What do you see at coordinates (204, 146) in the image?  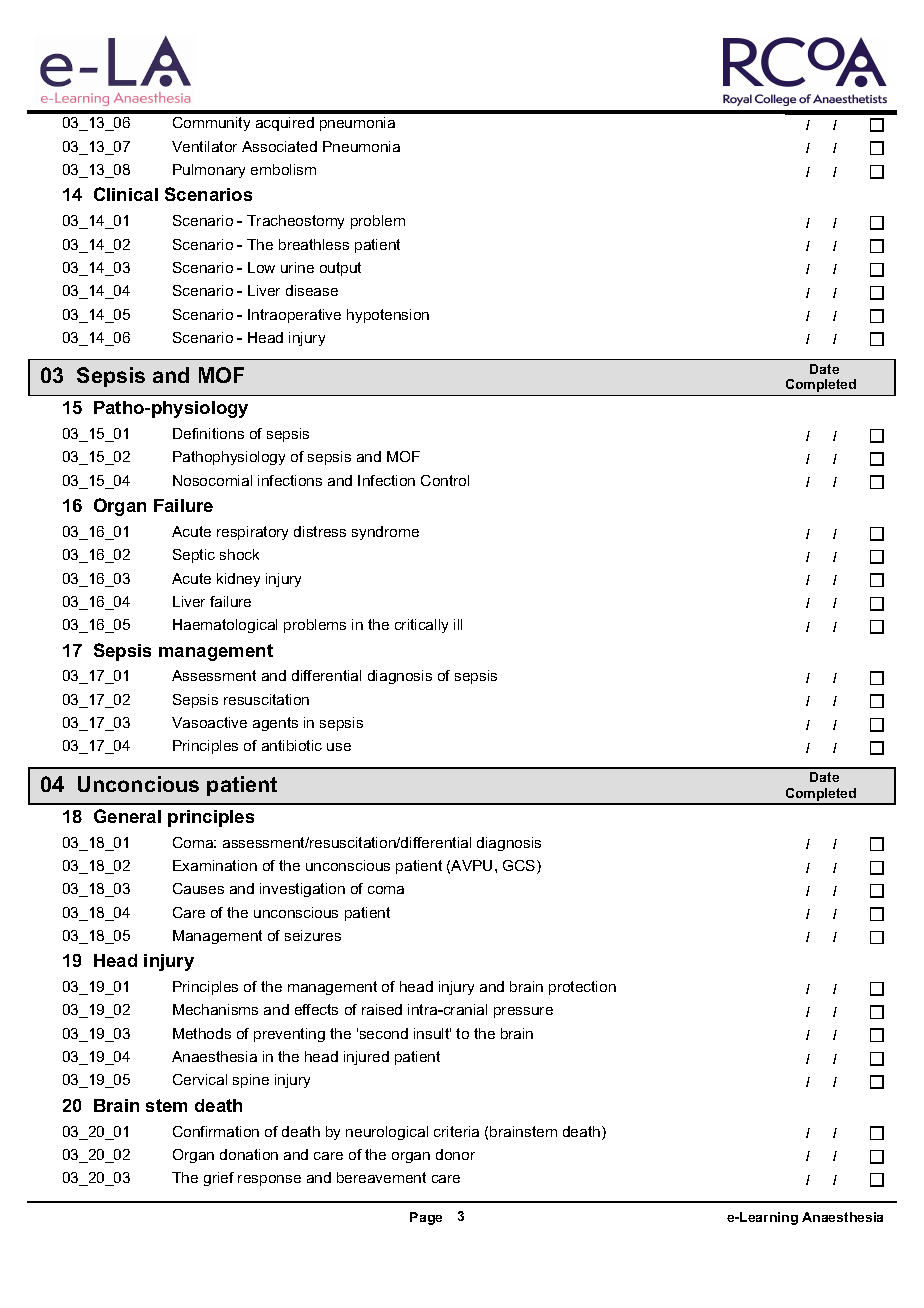 I see `Ventilator` at bounding box center [204, 146].
